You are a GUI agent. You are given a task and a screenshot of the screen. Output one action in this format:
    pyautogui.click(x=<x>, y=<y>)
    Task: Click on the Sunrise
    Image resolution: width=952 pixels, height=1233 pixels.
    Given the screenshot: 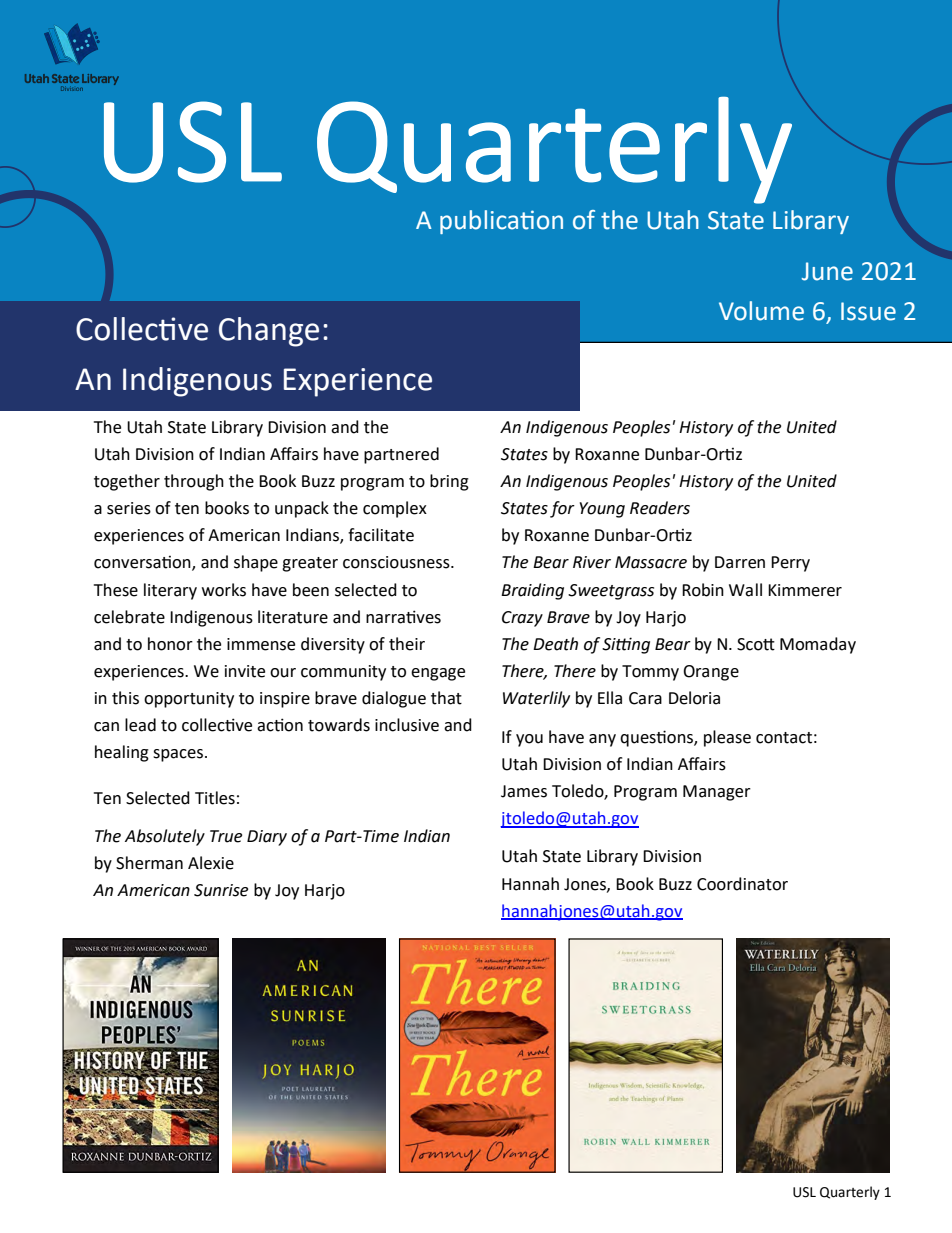 What is the action you would take?
    pyautogui.click(x=221, y=890)
